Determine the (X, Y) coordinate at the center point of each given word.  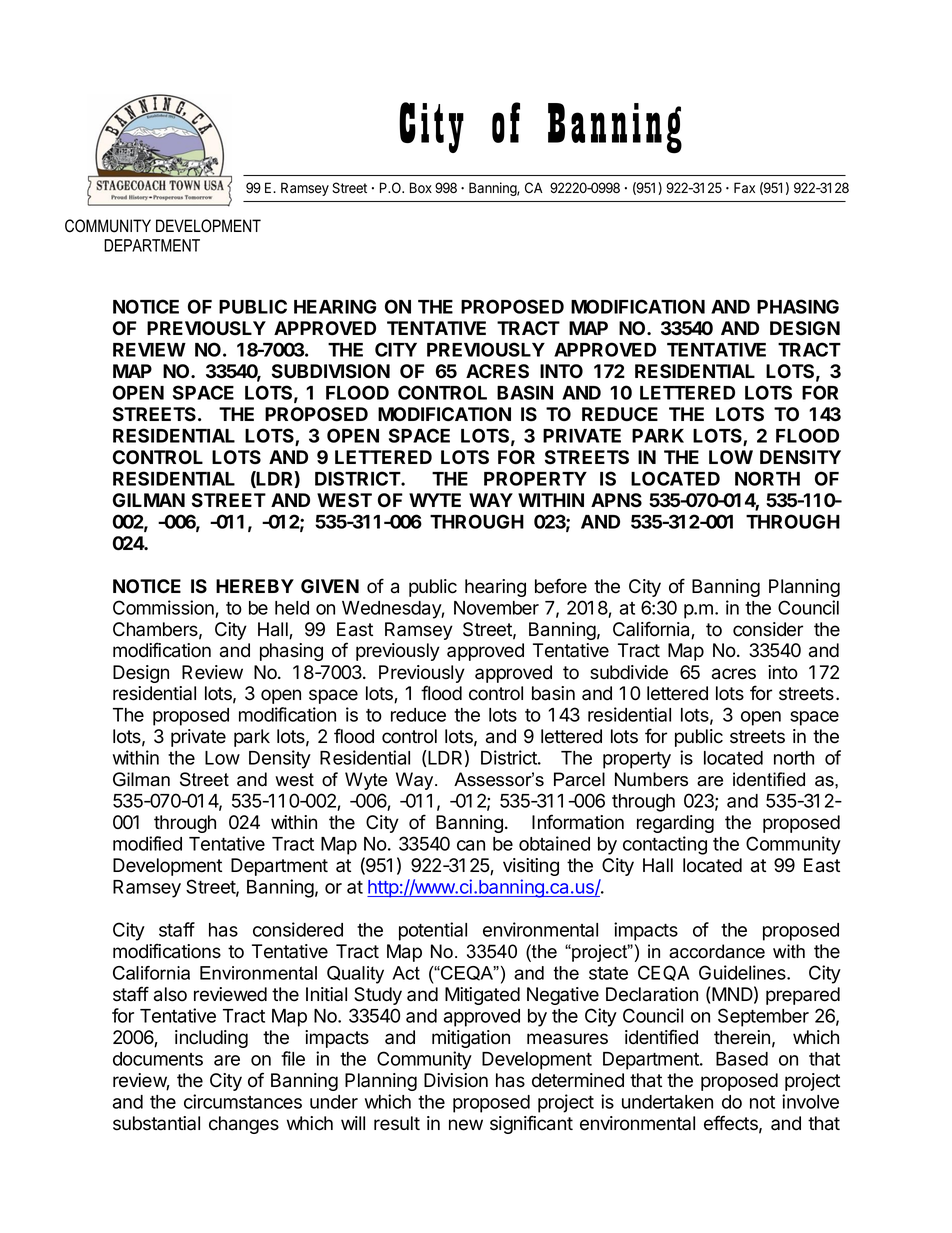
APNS (616, 500)
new (466, 1125)
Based (742, 1059)
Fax (744, 188)
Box (421, 188)
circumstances (243, 1101)
